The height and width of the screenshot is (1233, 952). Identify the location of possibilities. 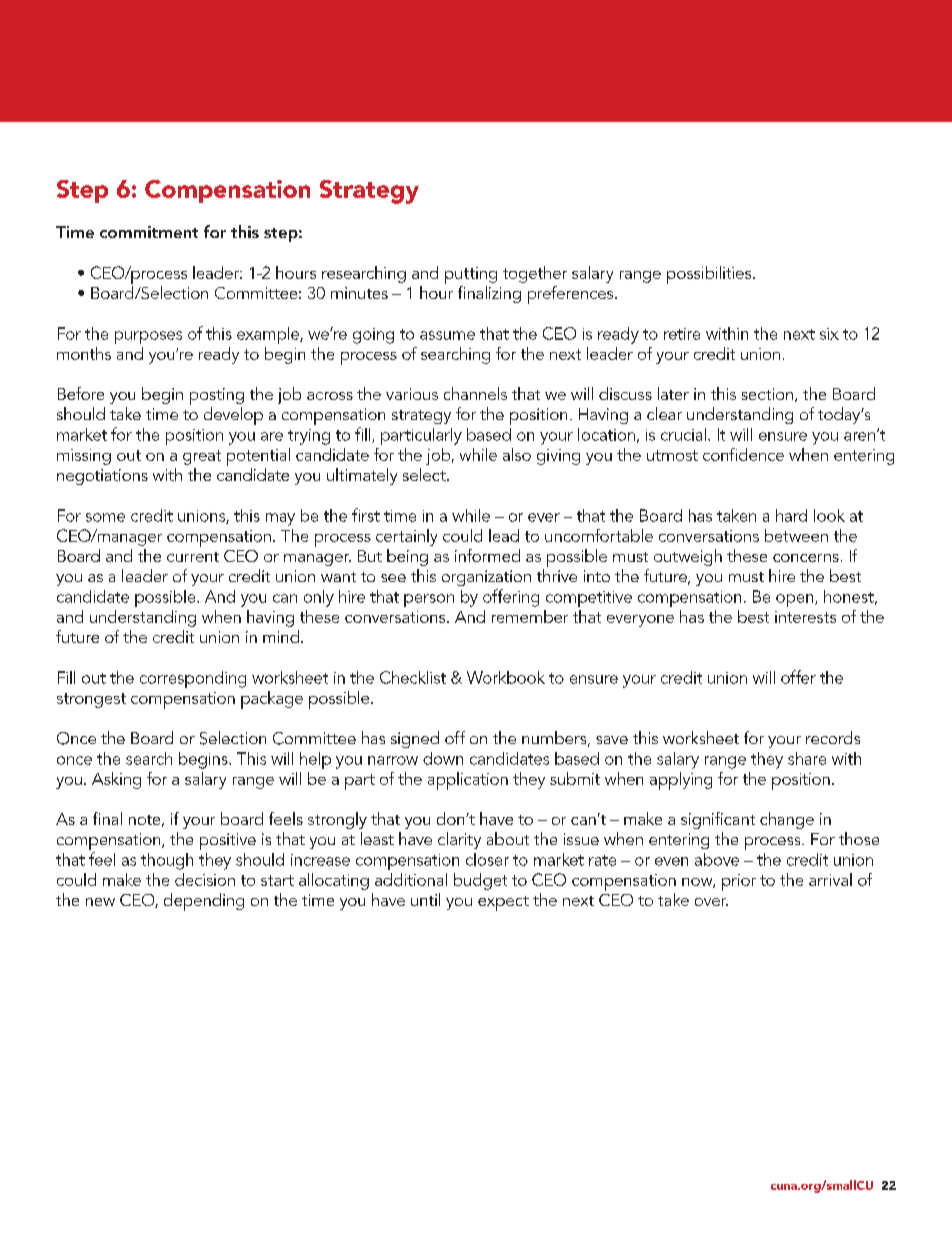
(710, 275).
